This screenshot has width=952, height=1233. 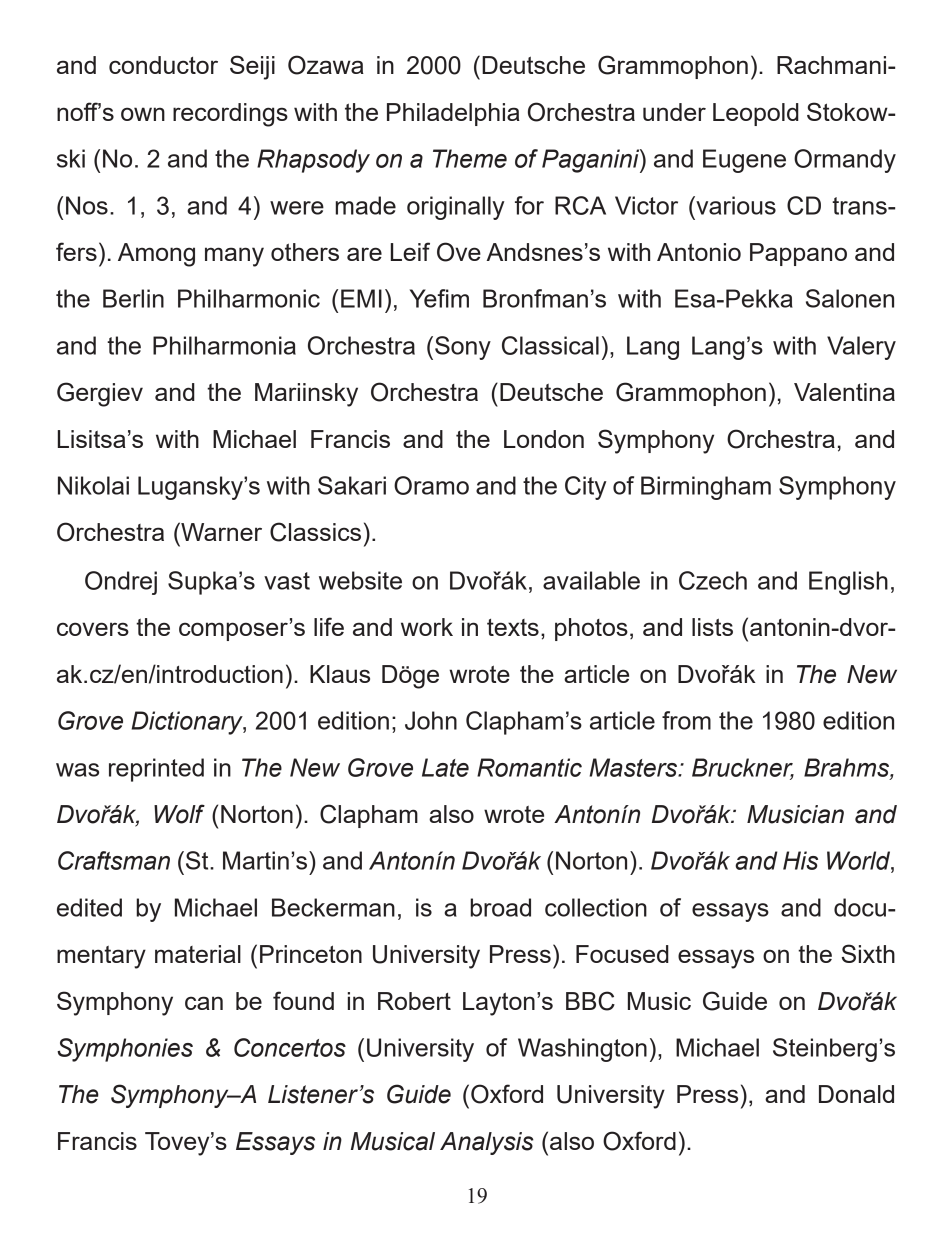 I want to click on His, so click(x=800, y=860).
